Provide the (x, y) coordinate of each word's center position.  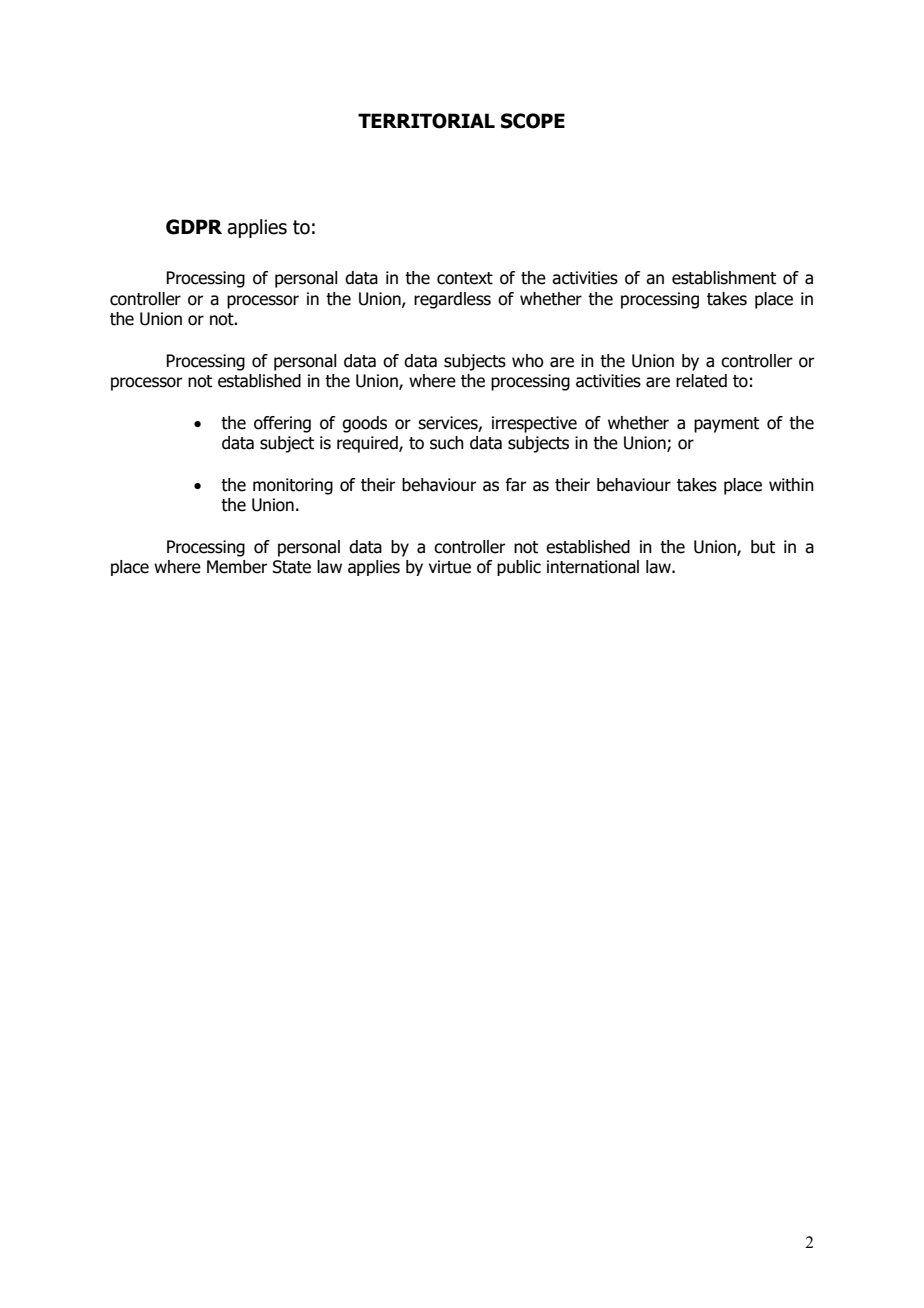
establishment (724, 278)
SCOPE (533, 121)
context (465, 278)
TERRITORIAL (426, 121)
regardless (452, 300)
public (519, 568)
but (763, 547)
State (292, 567)
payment (726, 425)
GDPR (194, 227)
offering (282, 424)
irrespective (534, 424)
